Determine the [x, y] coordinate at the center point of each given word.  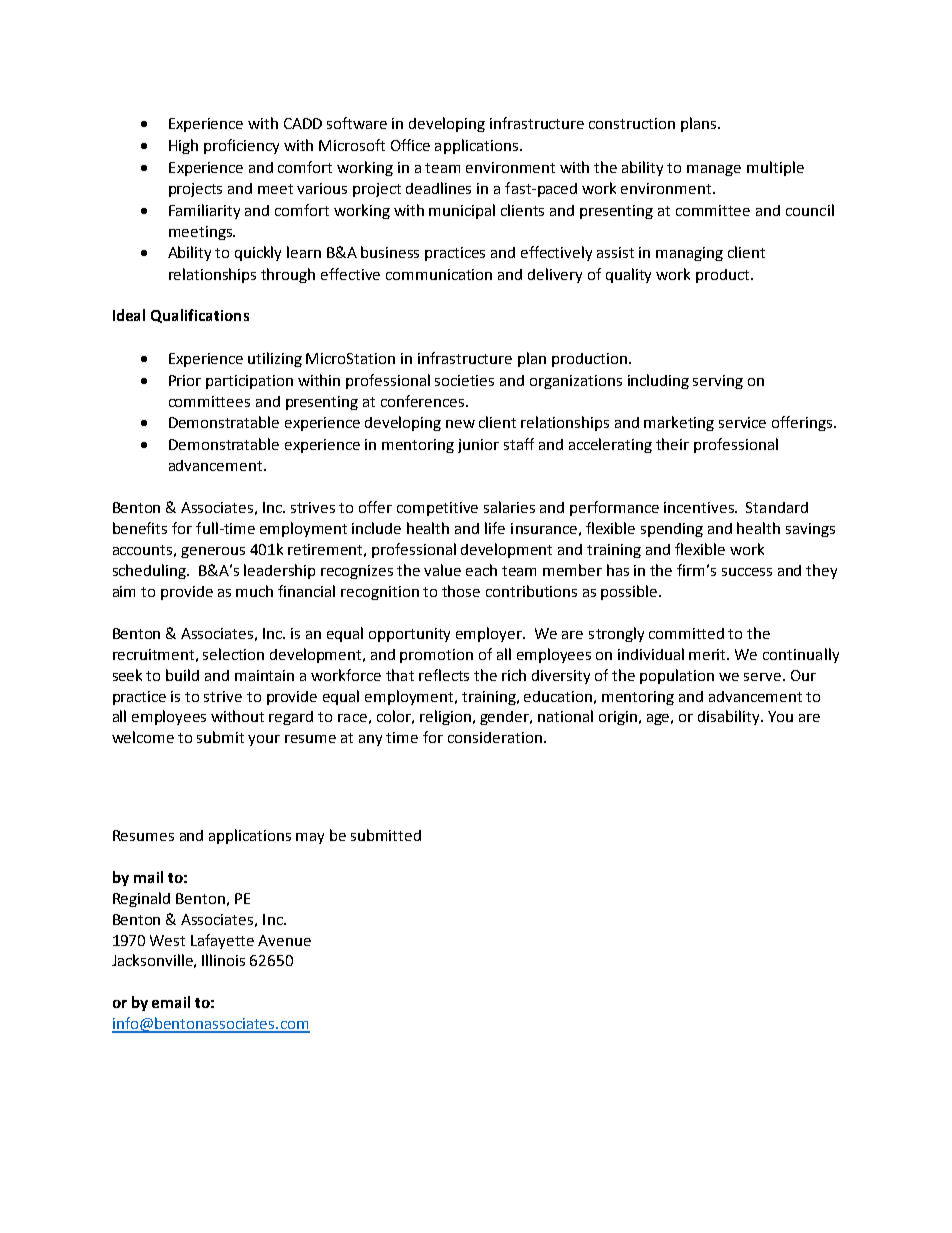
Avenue [284, 940]
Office [410, 145]
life [495, 528]
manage [714, 170]
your [264, 740]
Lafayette [222, 941]
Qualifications [200, 316]
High [183, 146]
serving [718, 382]
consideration [495, 737]
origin [618, 718]
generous [213, 552]
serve [762, 677]
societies [464, 380]
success [747, 572]
